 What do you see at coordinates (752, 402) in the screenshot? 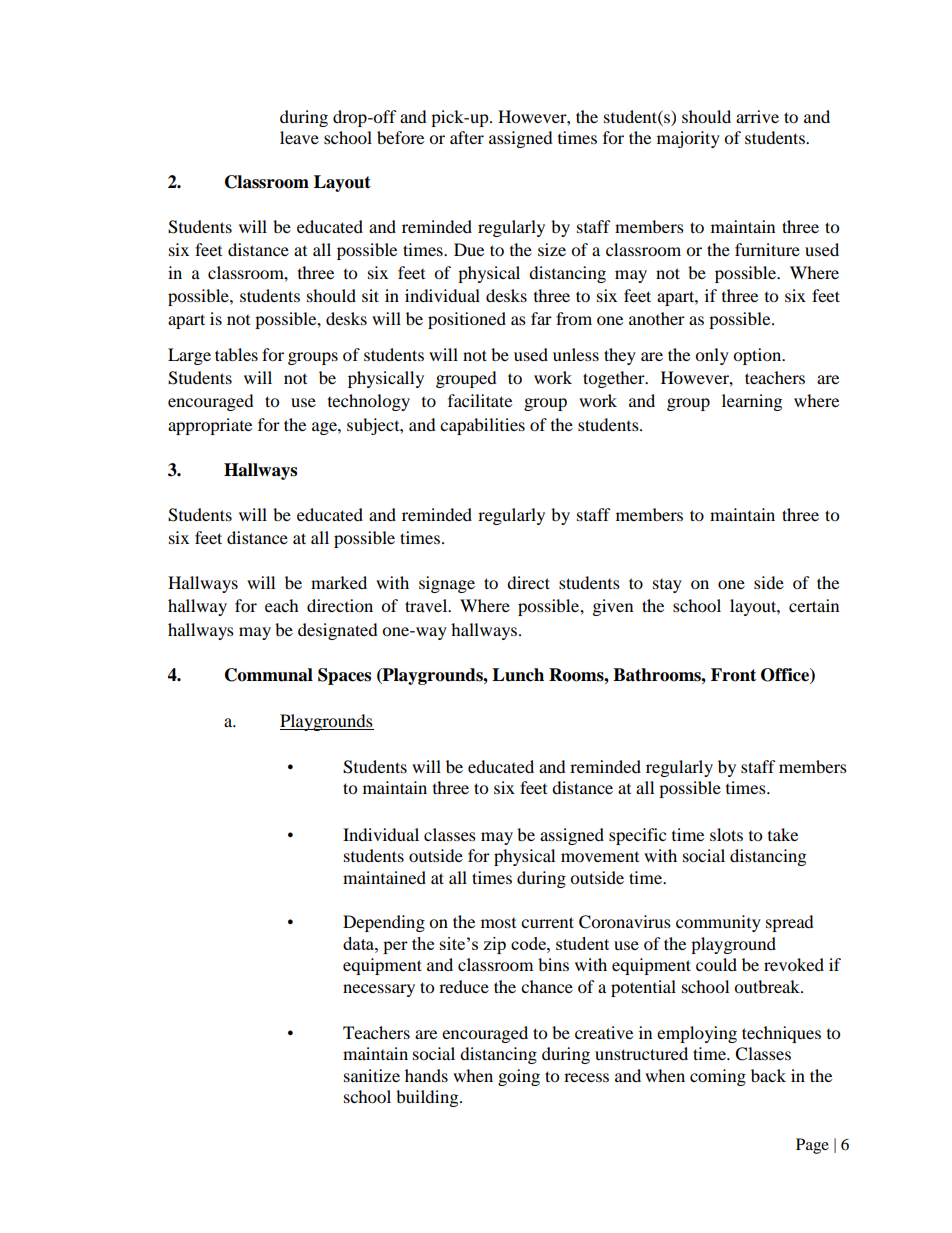
I see `learning` at bounding box center [752, 402].
